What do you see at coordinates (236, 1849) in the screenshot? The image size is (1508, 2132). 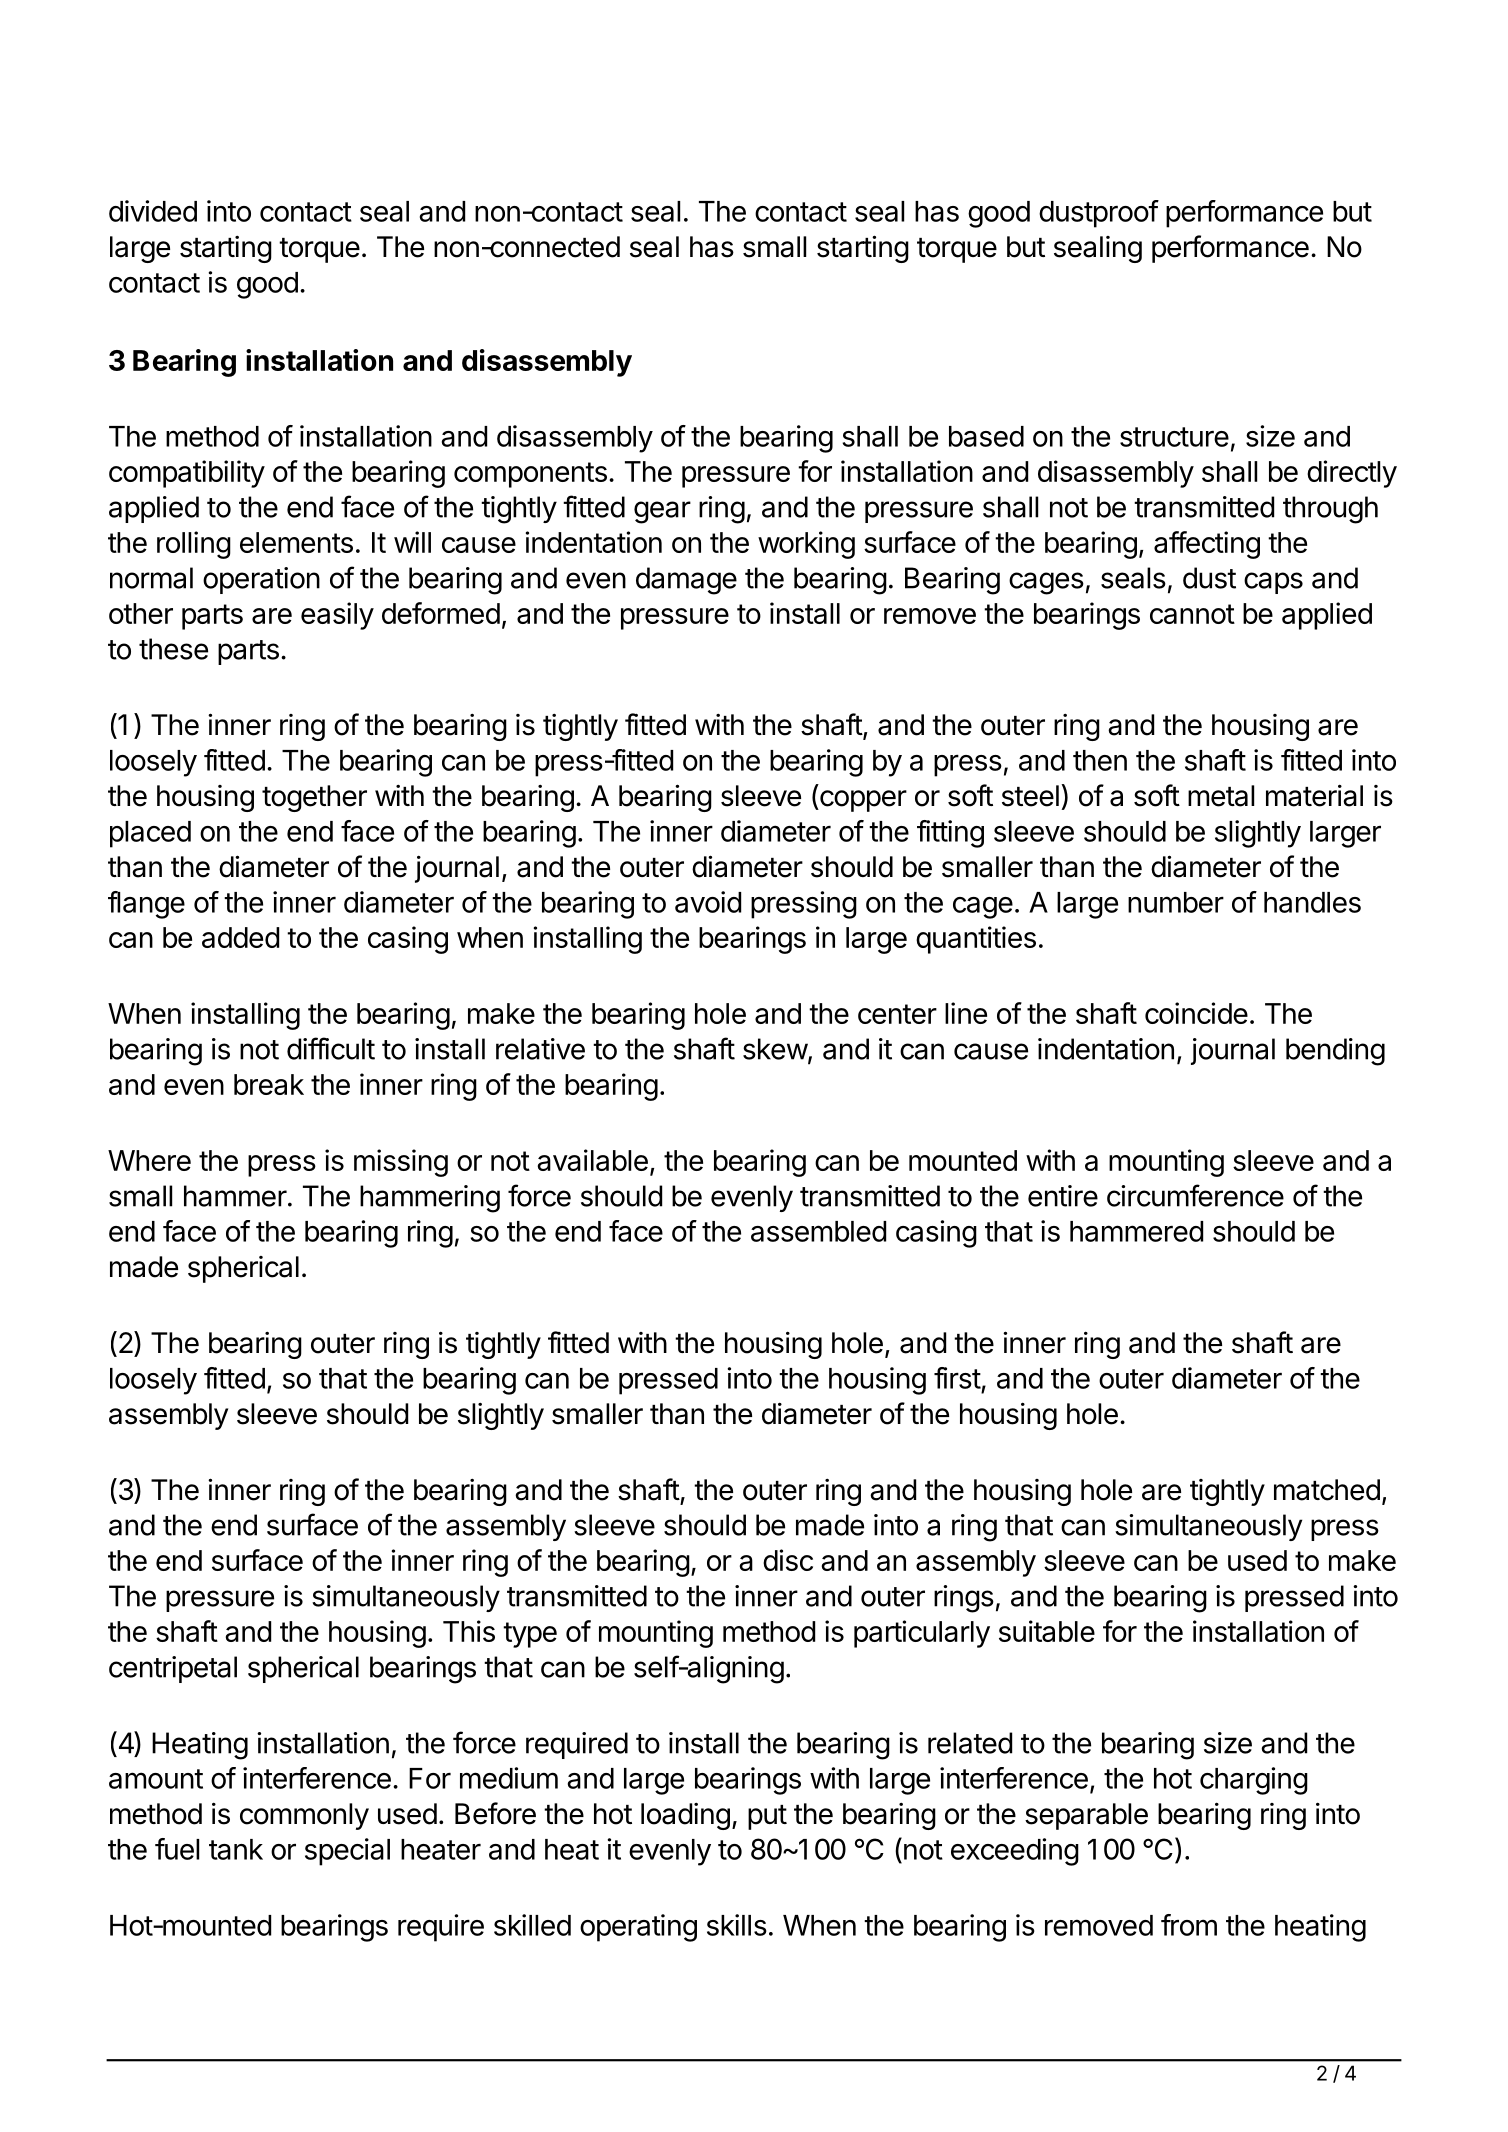 I see `tank` at bounding box center [236, 1849].
